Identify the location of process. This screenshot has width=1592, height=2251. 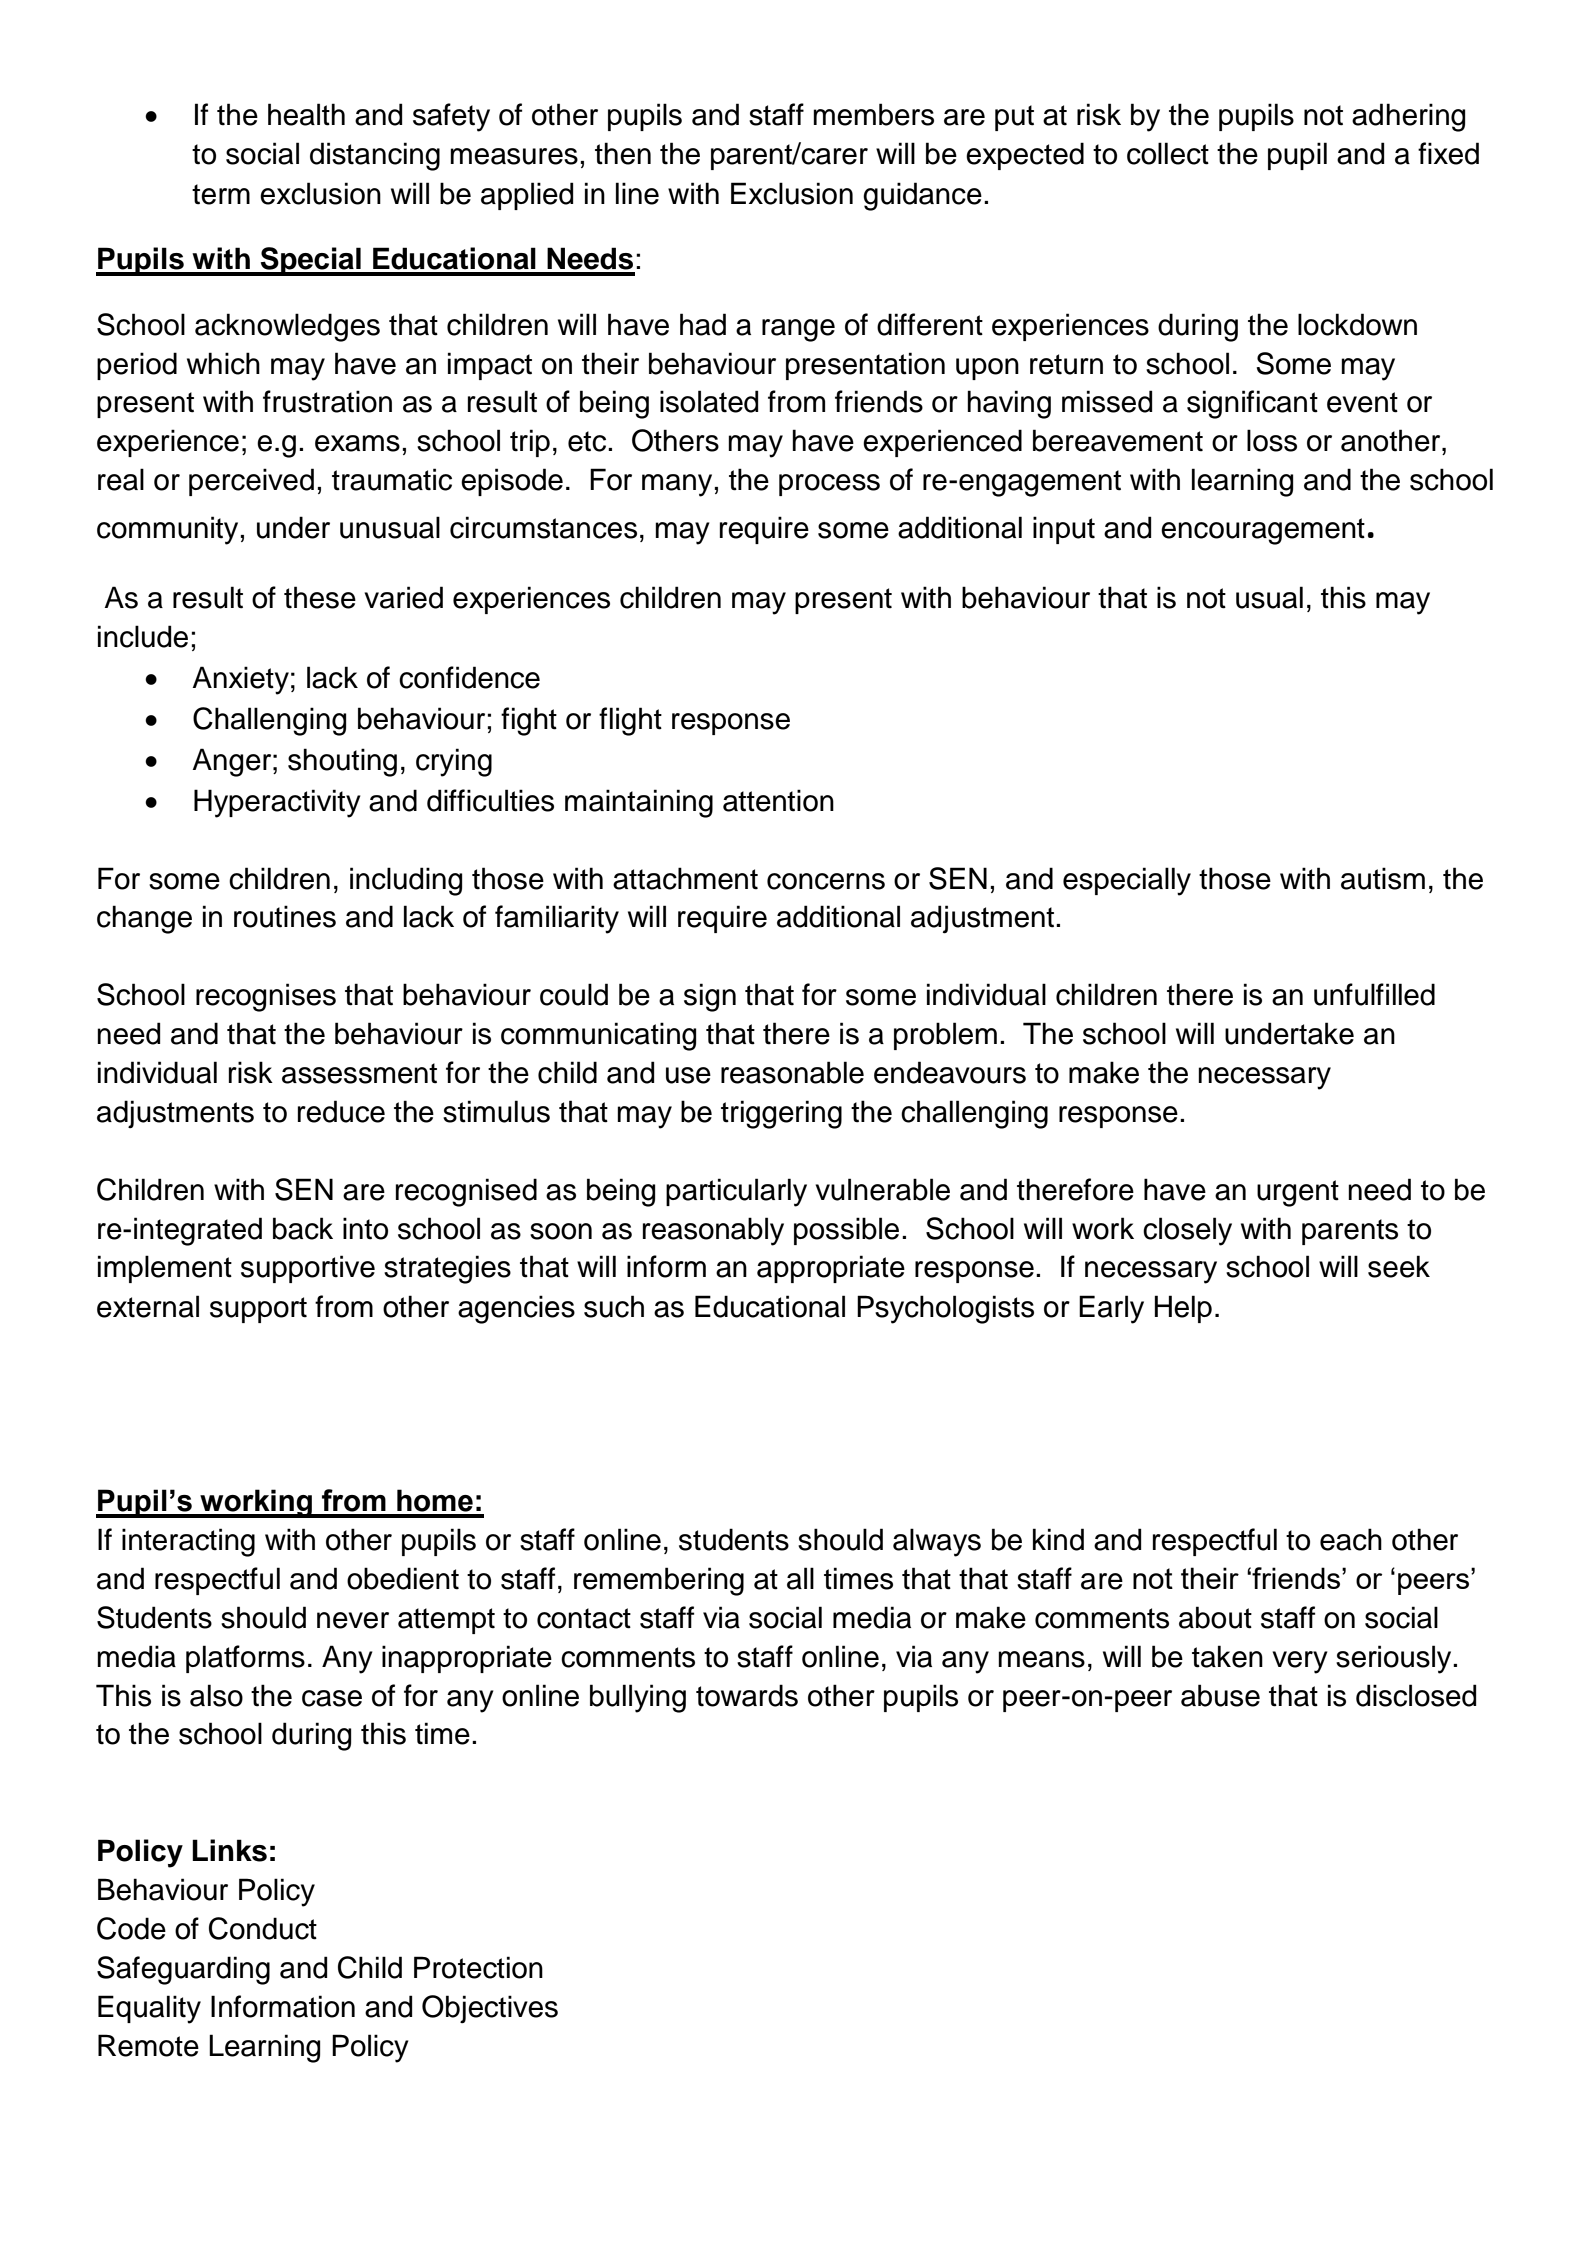
(829, 485).
